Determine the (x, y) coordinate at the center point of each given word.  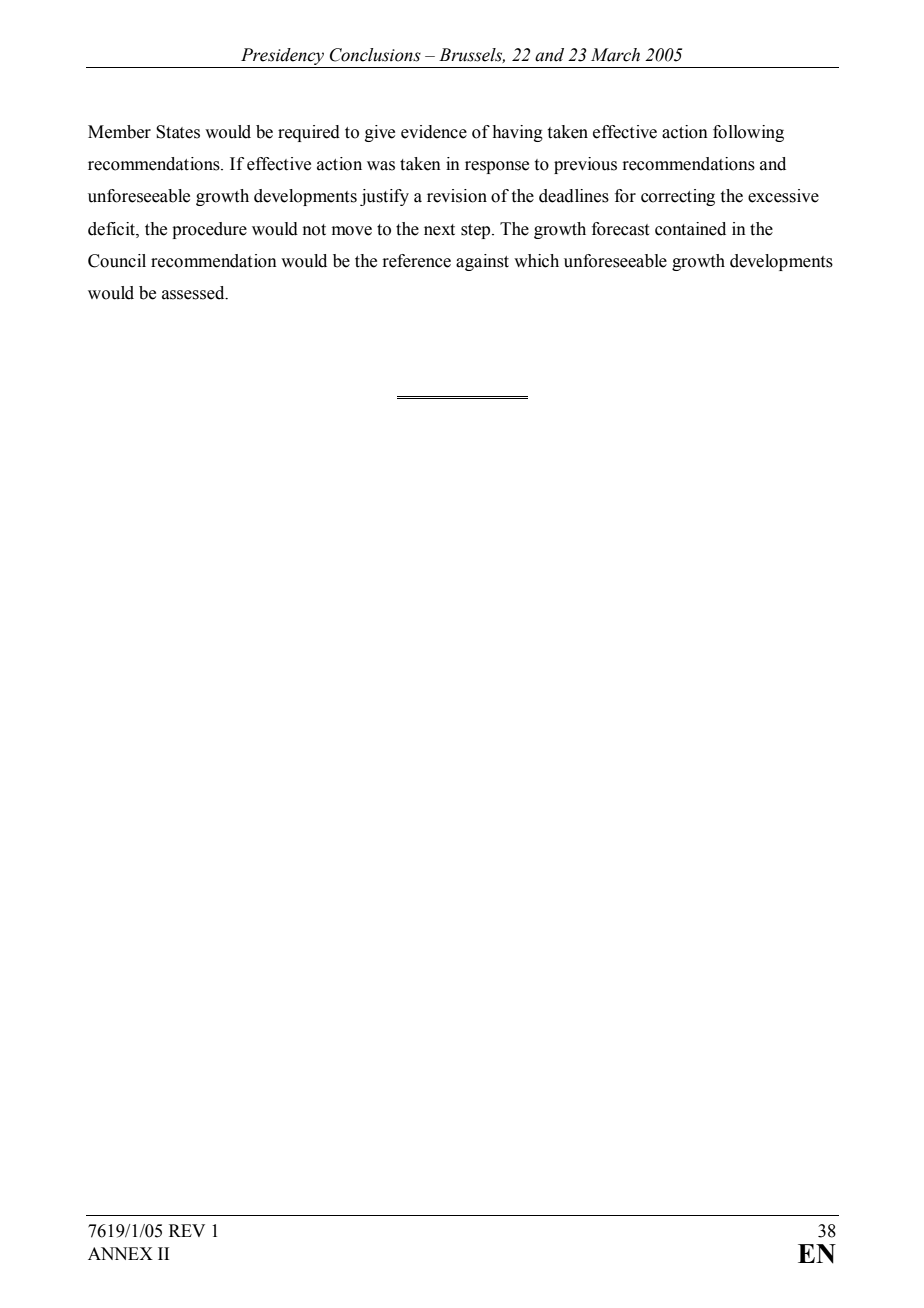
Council (117, 261)
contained (690, 229)
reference (416, 261)
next (439, 230)
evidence (434, 132)
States (178, 132)
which (536, 261)
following (748, 133)
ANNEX (120, 1253)
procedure (209, 230)
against (482, 262)
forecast (620, 229)
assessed (194, 293)
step (477, 231)
